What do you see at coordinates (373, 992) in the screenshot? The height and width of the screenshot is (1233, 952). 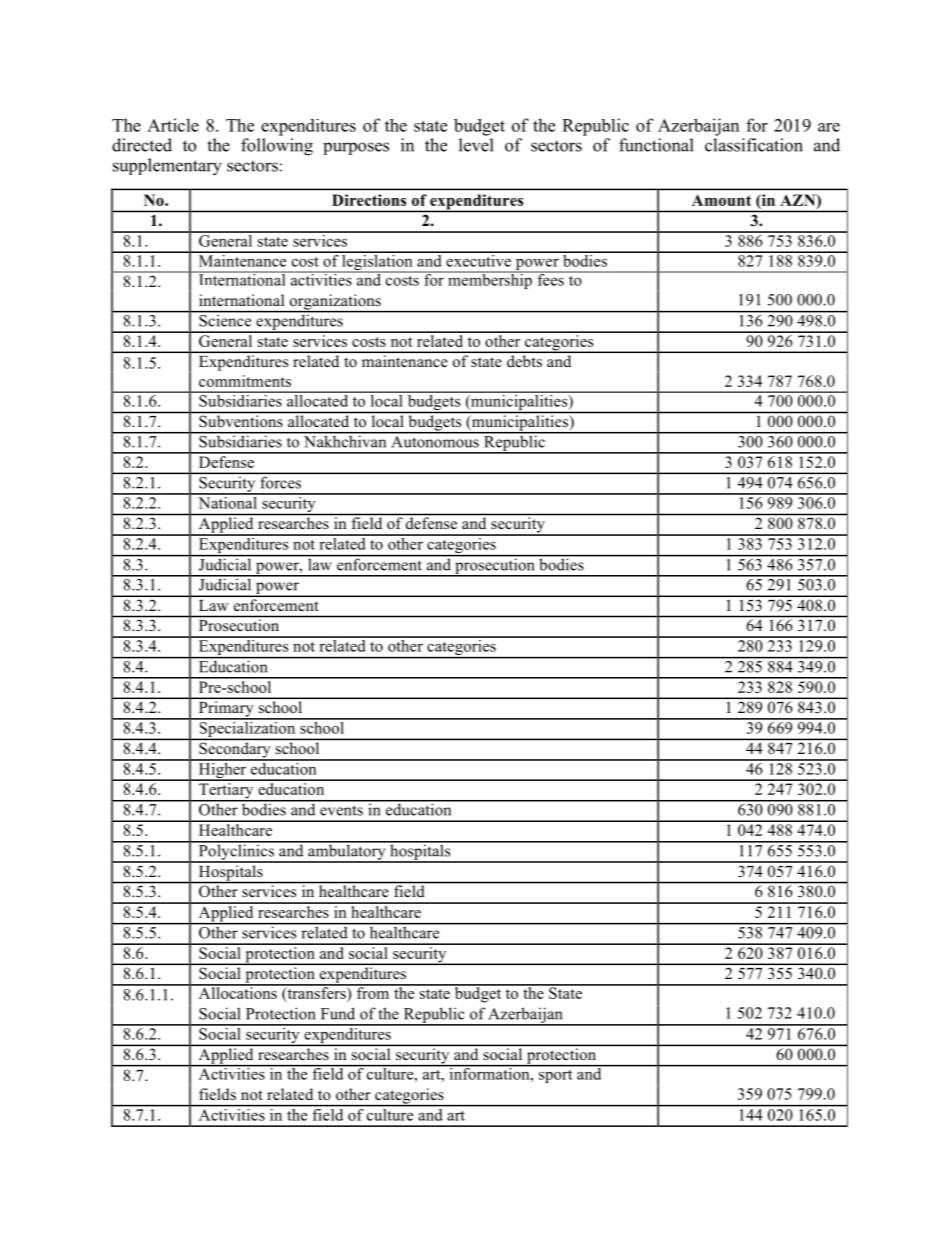 I see `from` at bounding box center [373, 992].
